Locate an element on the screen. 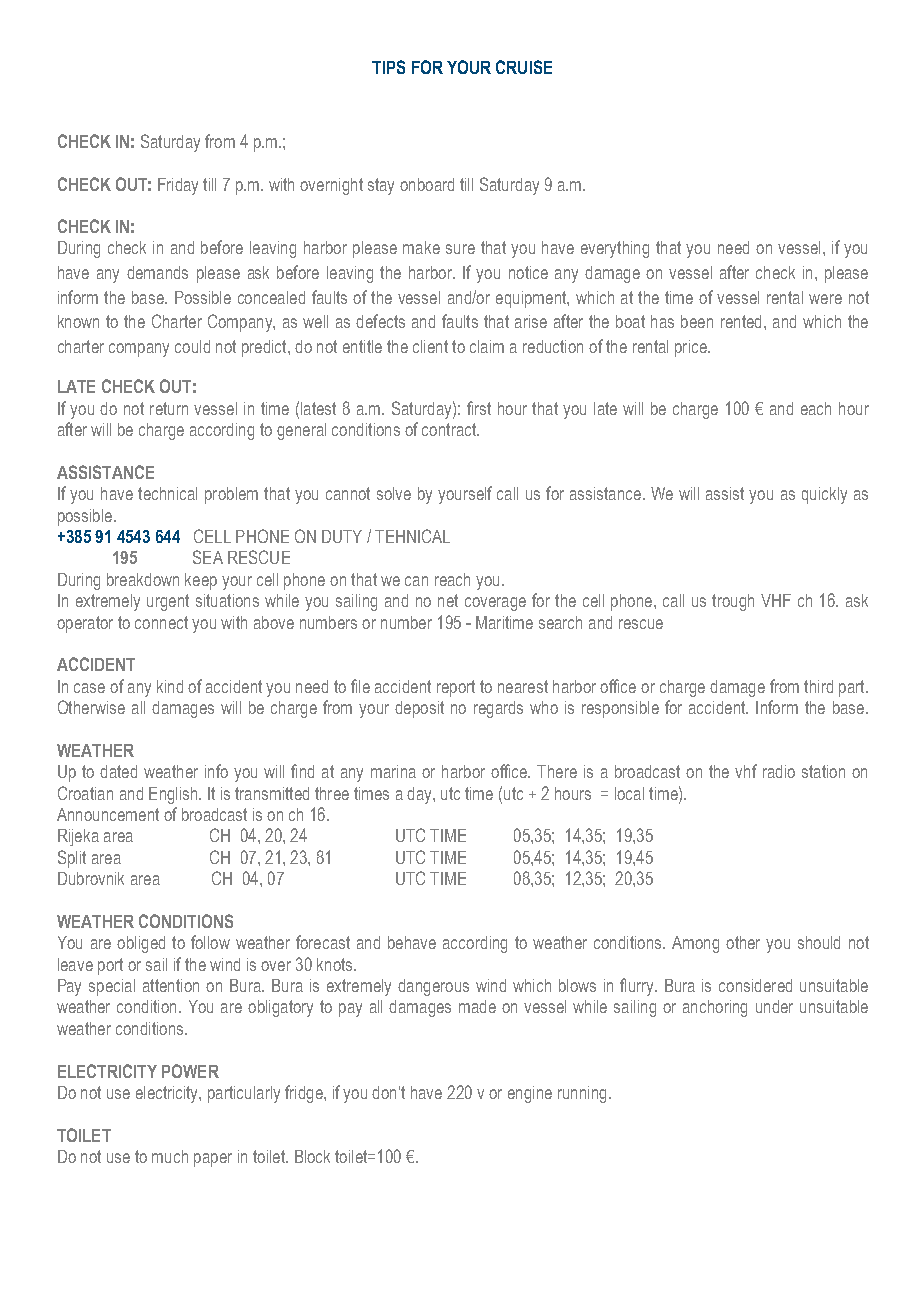  Among is located at coordinates (695, 944).
